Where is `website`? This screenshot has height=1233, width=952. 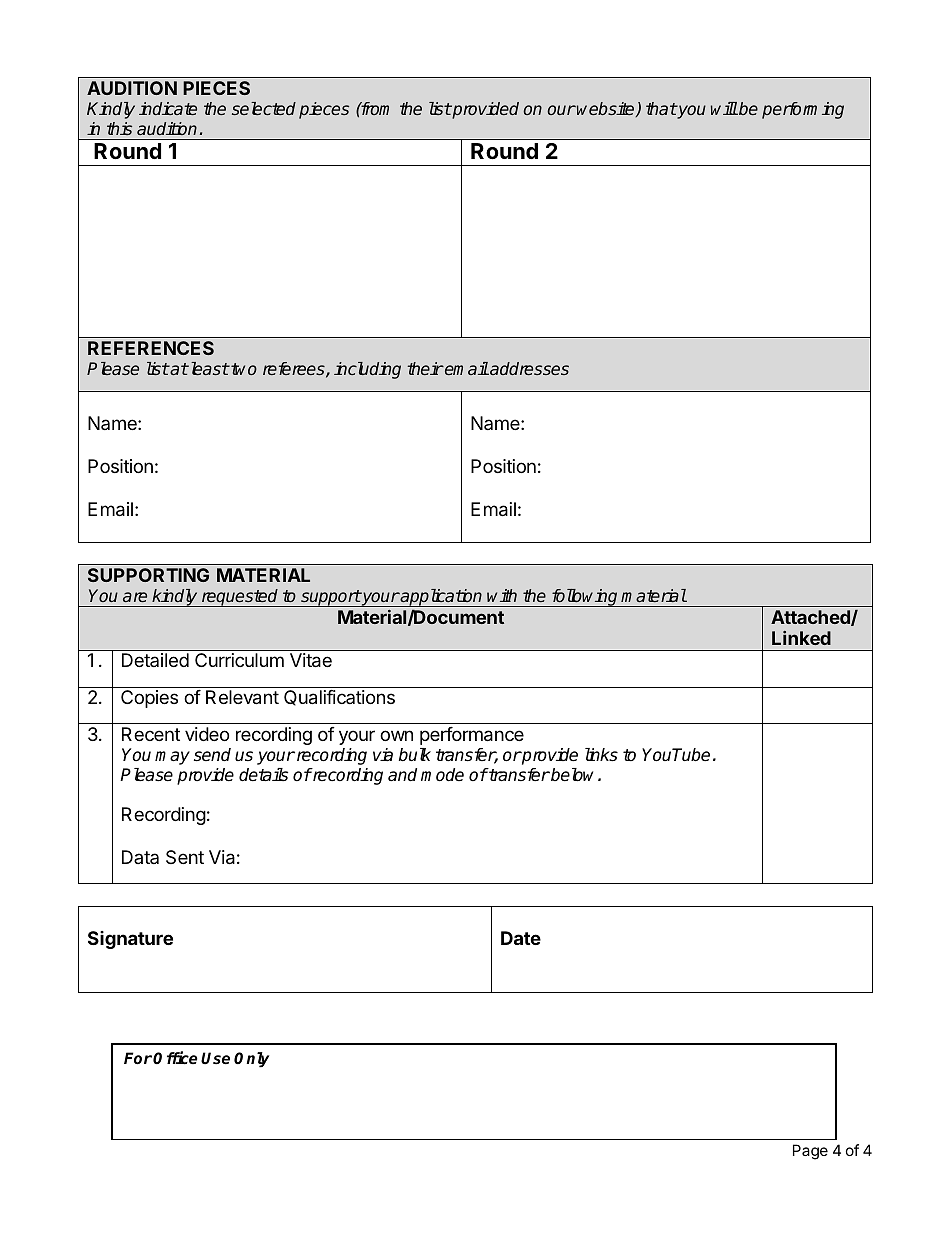 website is located at coordinates (607, 109).
